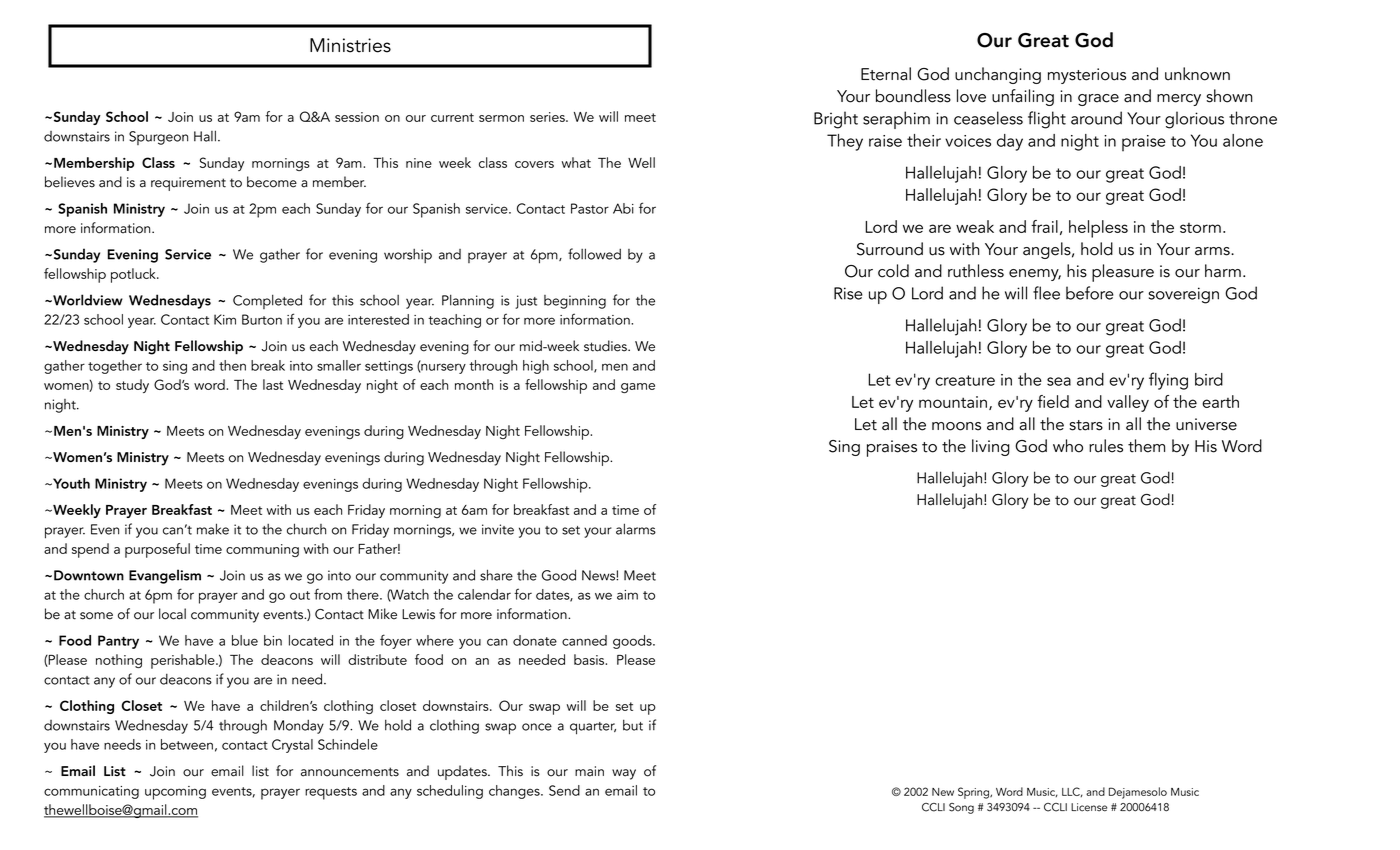 The width and height of the page is (1400, 850). Describe the element at coordinates (273, 384) in the page. I see `last` at that location.
